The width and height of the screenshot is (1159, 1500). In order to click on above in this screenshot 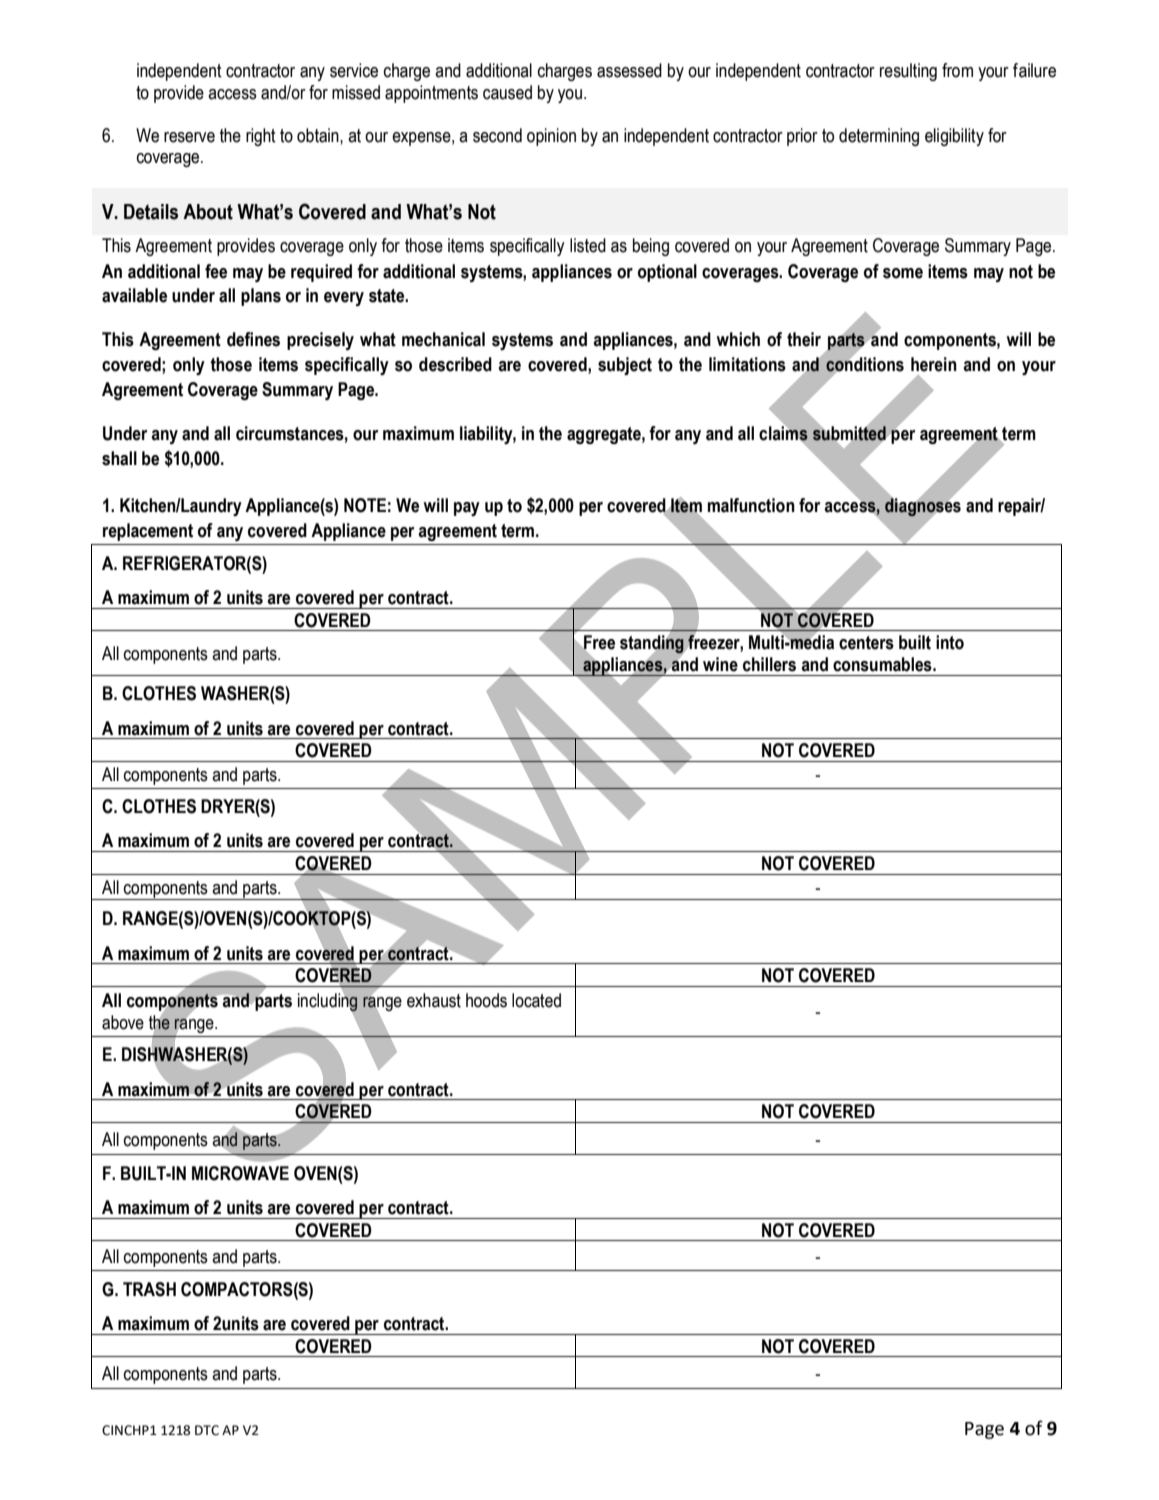, I will do `click(123, 1022)`.
